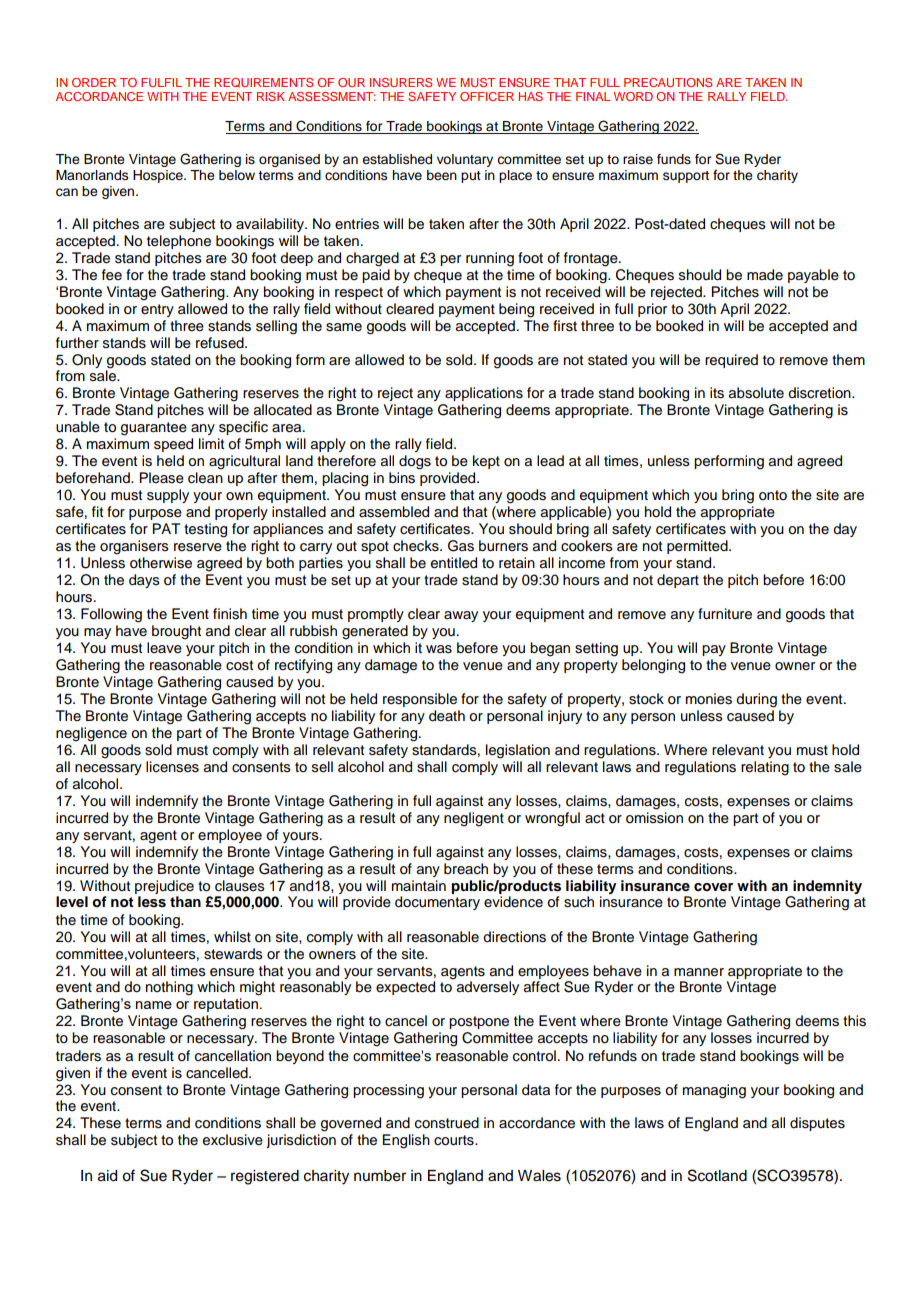 Image resolution: width=924 pixels, height=1308 pixels. Describe the element at coordinates (817, 1124) in the document. I see `disputes` at that location.
